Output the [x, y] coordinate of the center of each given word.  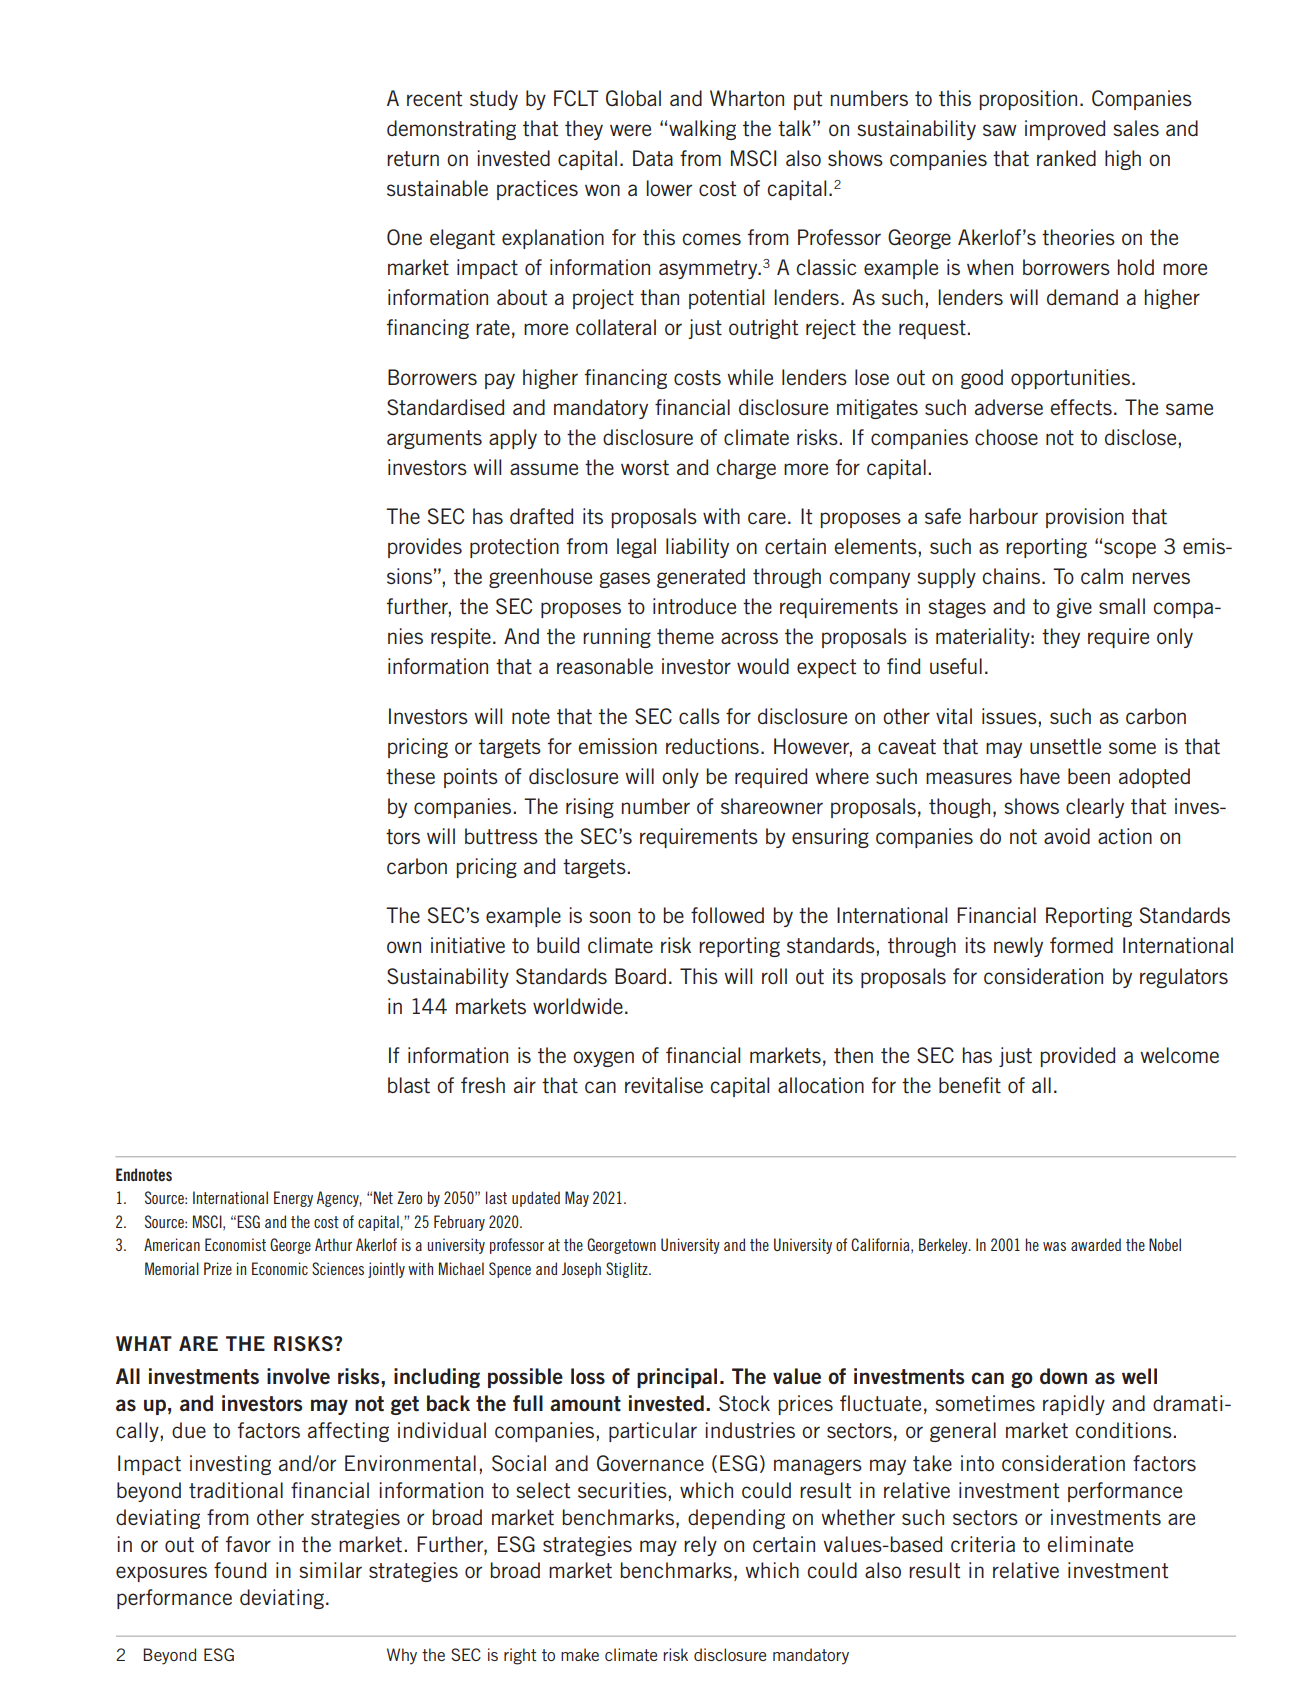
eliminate [1090, 1544]
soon [609, 917]
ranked [1066, 158]
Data [653, 158]
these [410, 776]
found [240, 1570]
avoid [1067, 836]
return [413, 159]
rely [700, 1546]
